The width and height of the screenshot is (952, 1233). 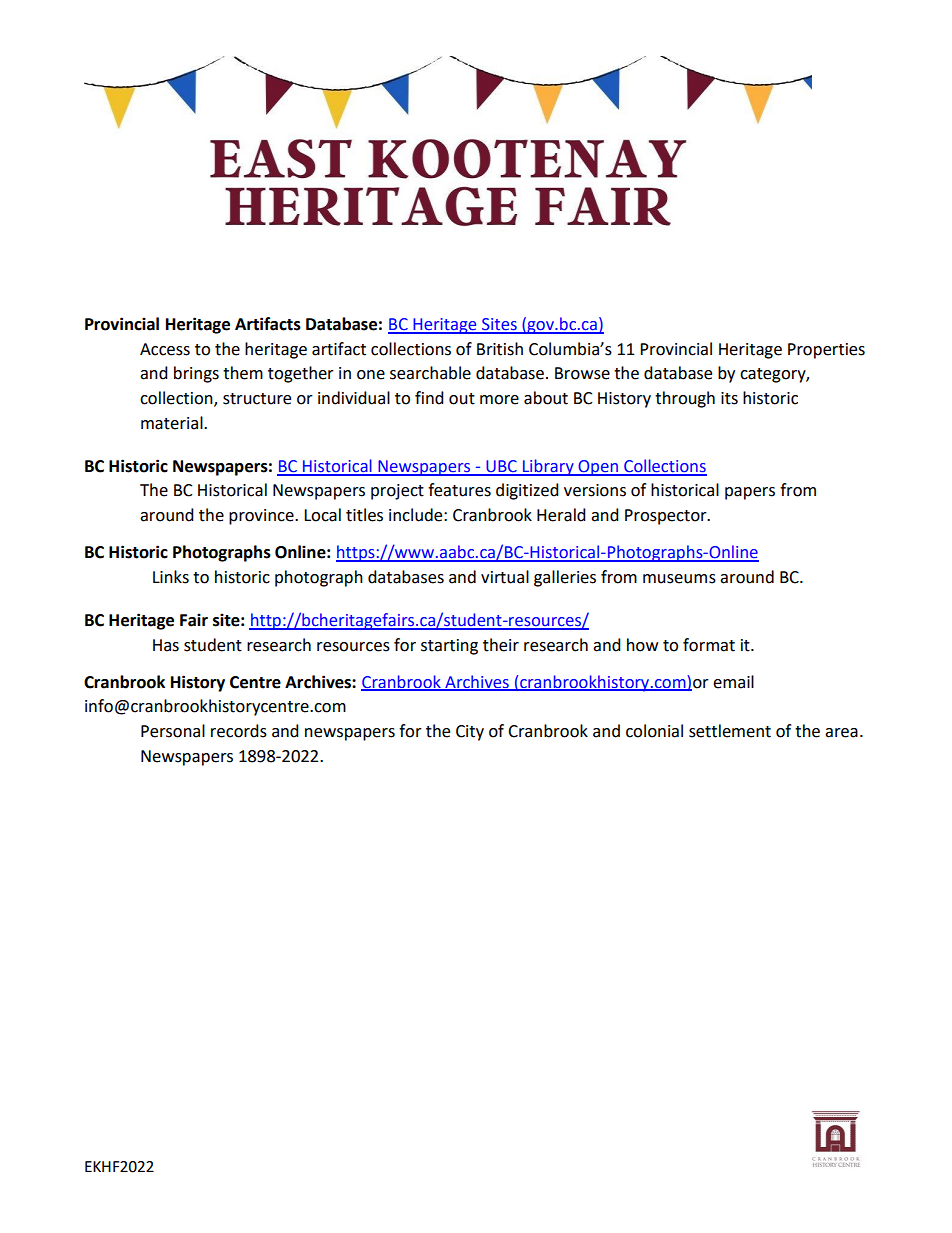 I want to click on Prospector, so click(x=667, y=517).
